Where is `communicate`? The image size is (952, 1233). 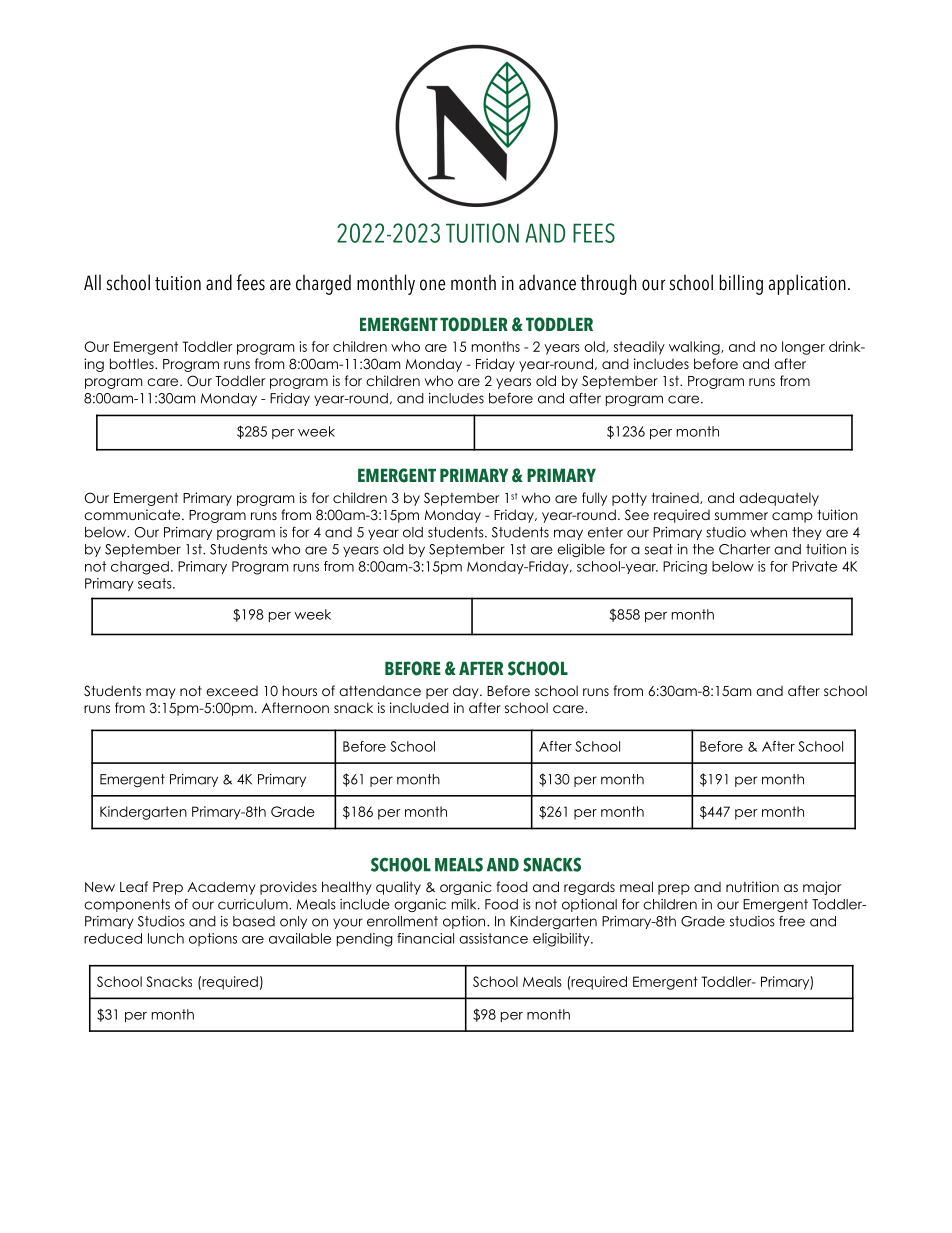
communicate is located at coordinates (133, 514).
